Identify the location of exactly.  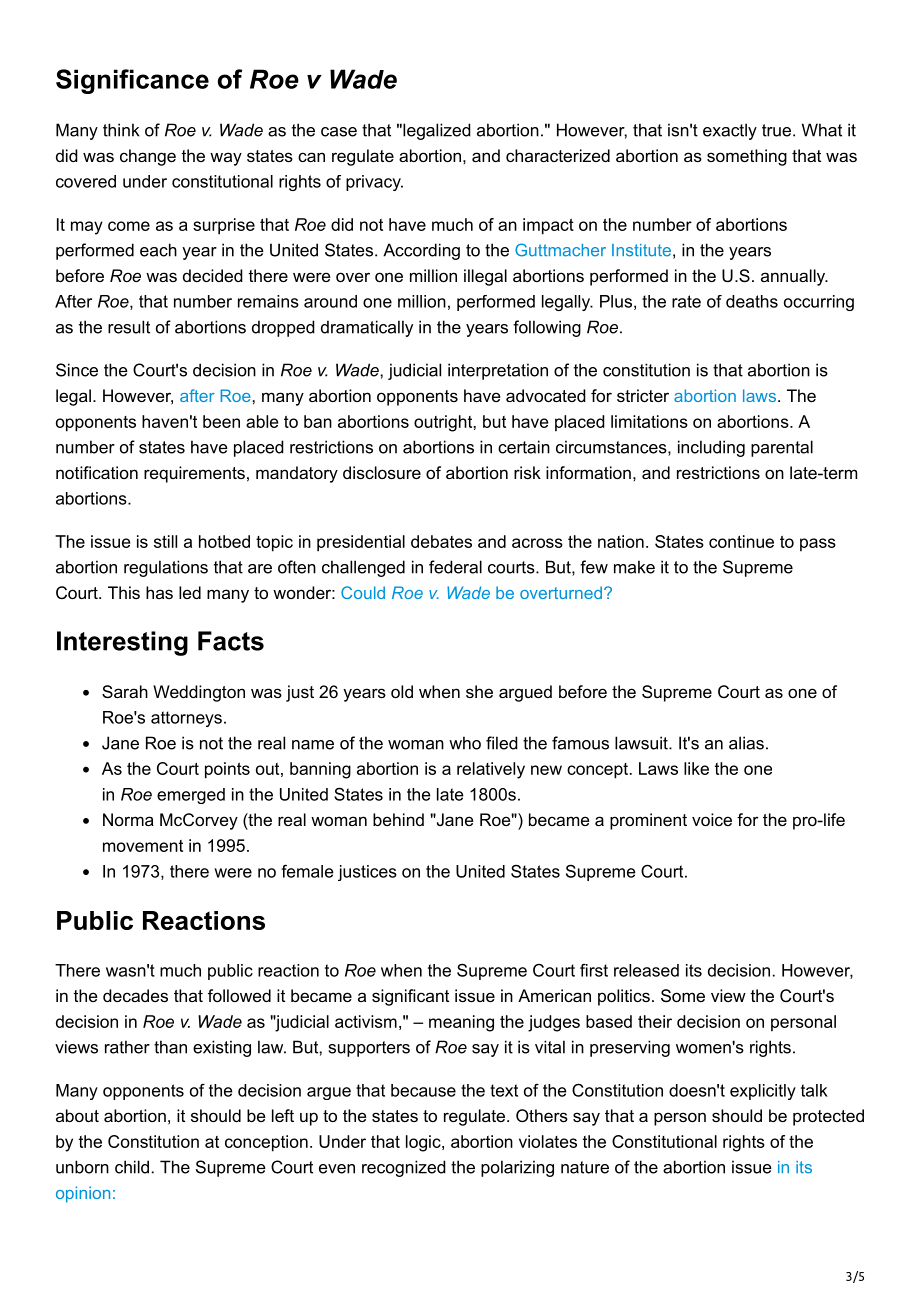
(730, 131).
